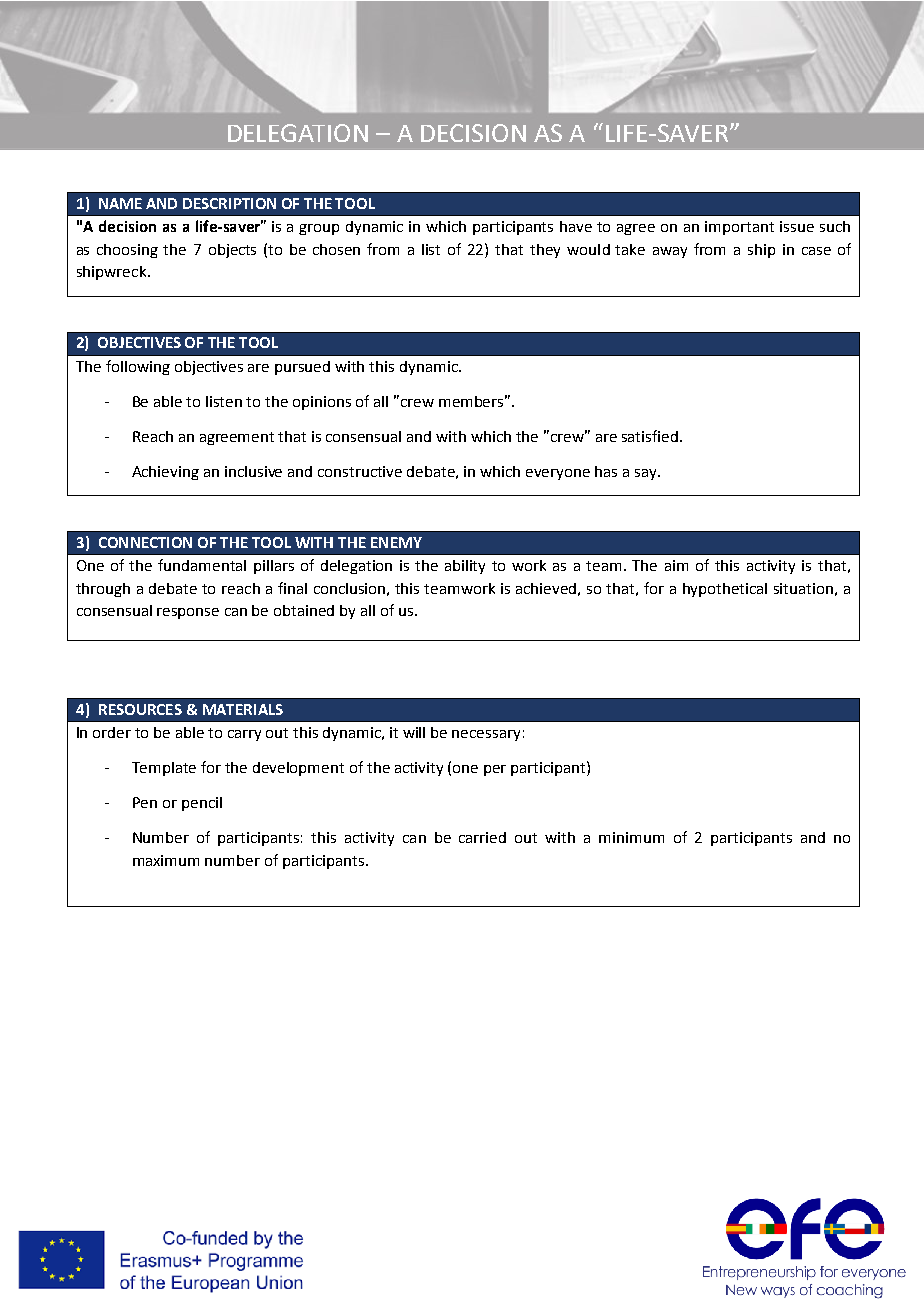 Image resolution: width=924 pixels, height=1308 pixels. What do you see at coordinates (166, 860) in the screenshot?
I see `maximum` at bounding box center [166, 860].
